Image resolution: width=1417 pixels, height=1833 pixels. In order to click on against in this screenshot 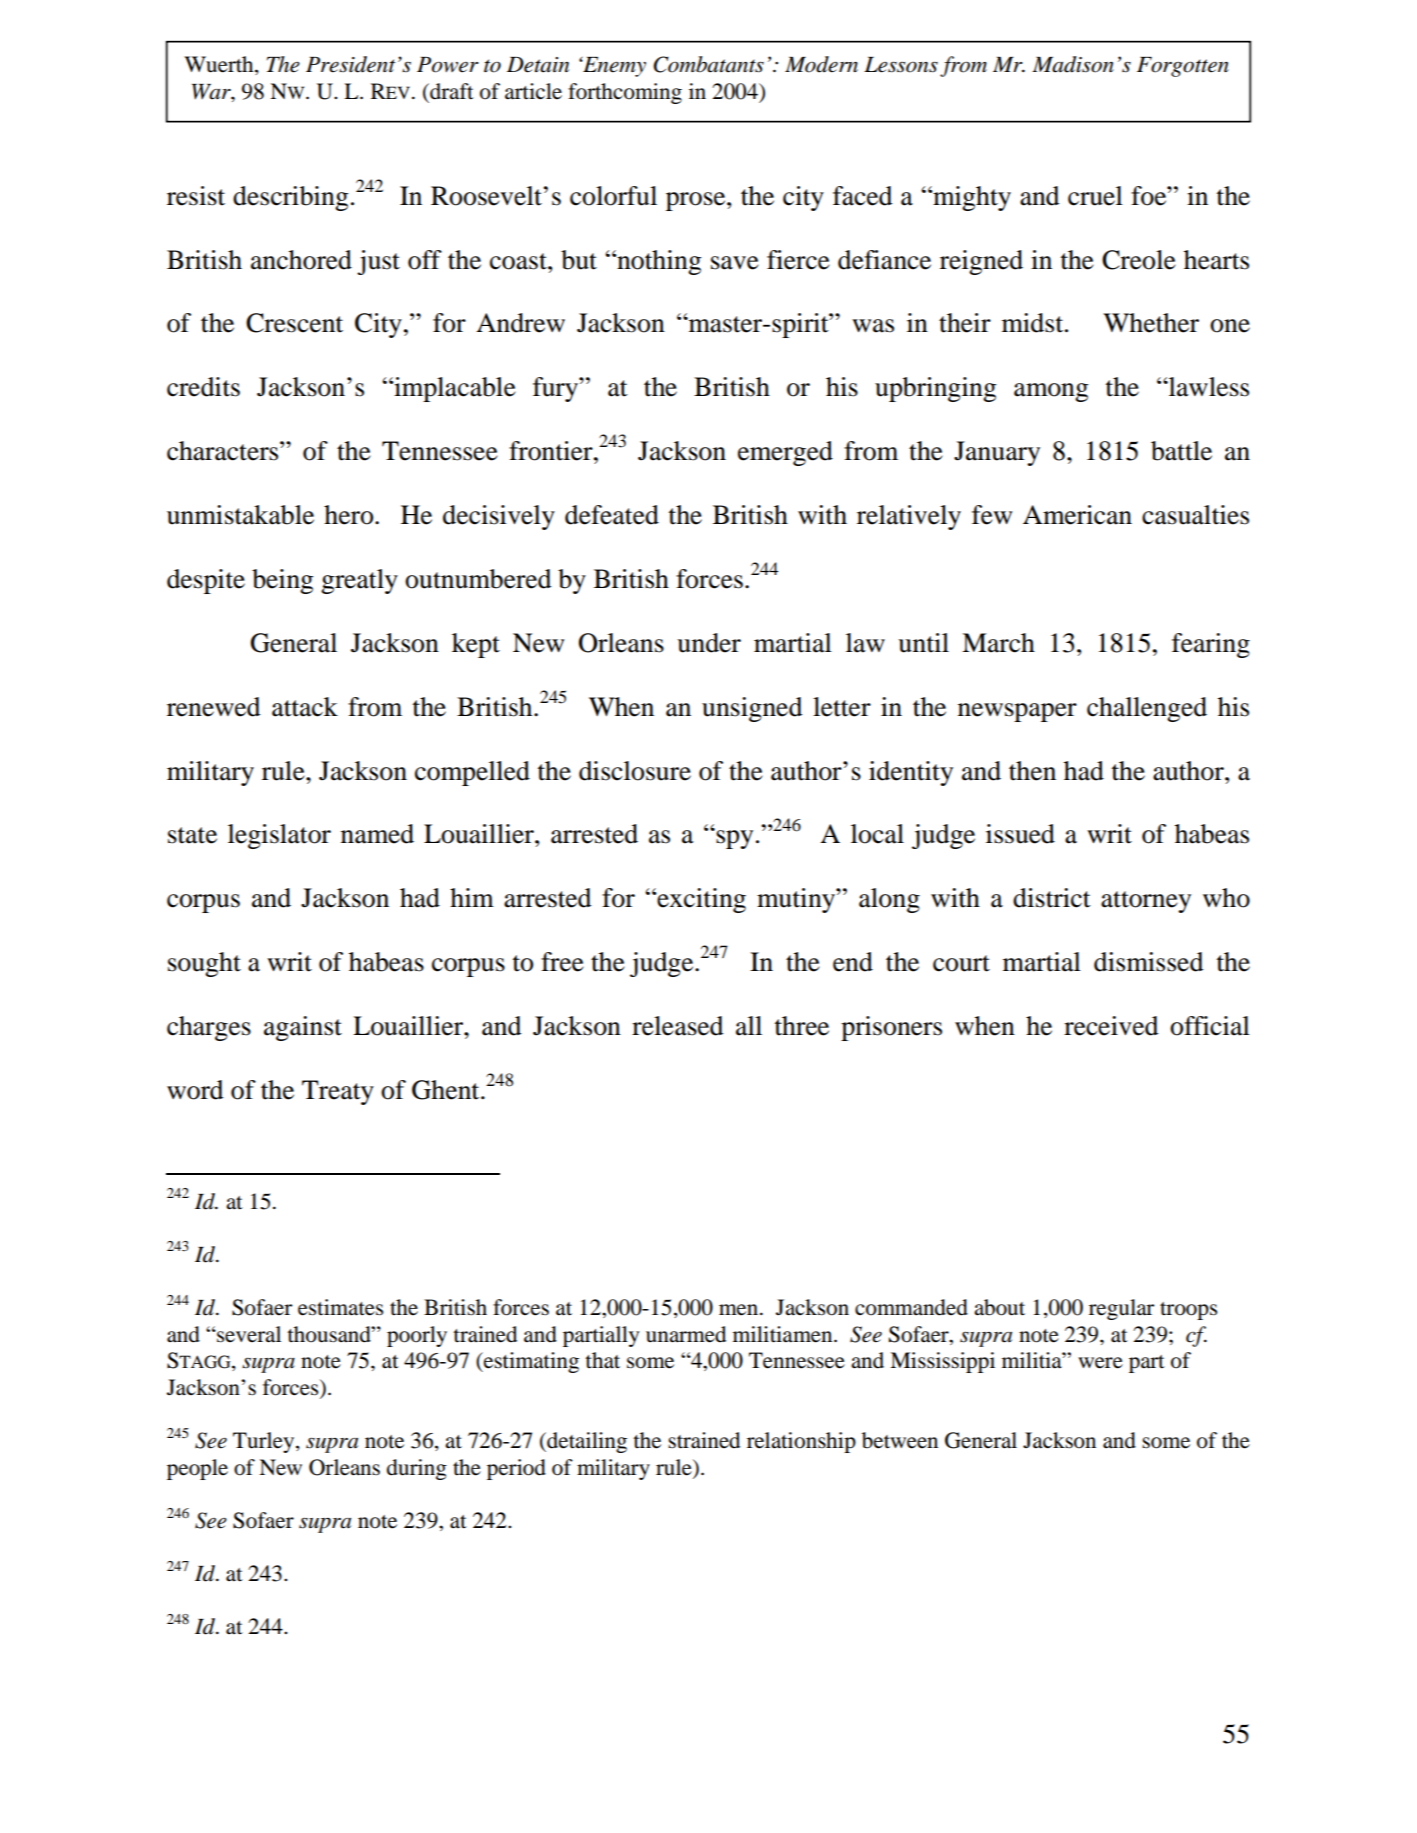, I will do `click(303, 1028)`.
